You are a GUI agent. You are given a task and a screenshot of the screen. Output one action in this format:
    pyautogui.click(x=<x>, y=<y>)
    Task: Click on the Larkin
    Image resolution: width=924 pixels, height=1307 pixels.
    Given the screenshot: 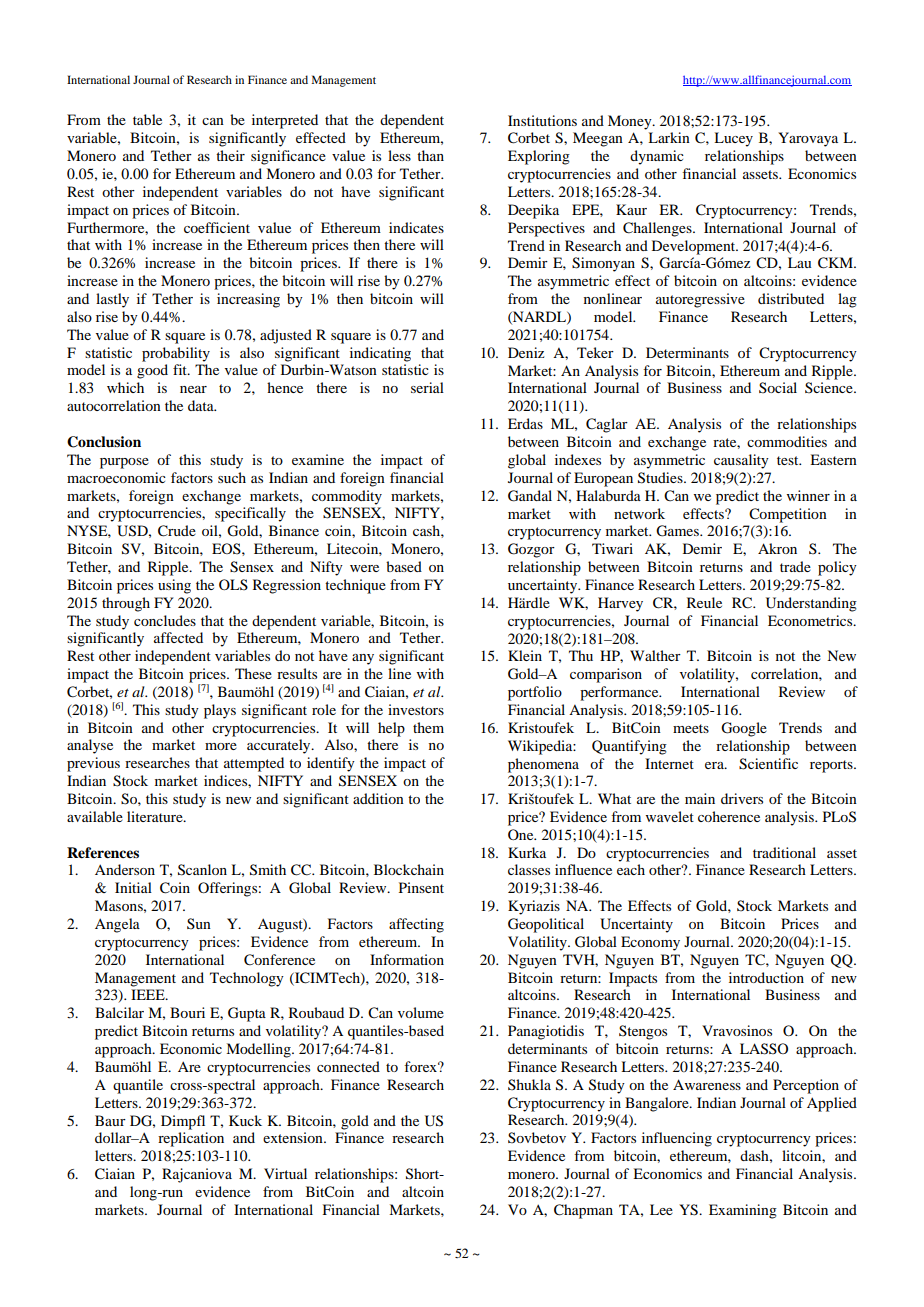 What is the action you would take?
    pyautogui.click(x=669, y=137)
